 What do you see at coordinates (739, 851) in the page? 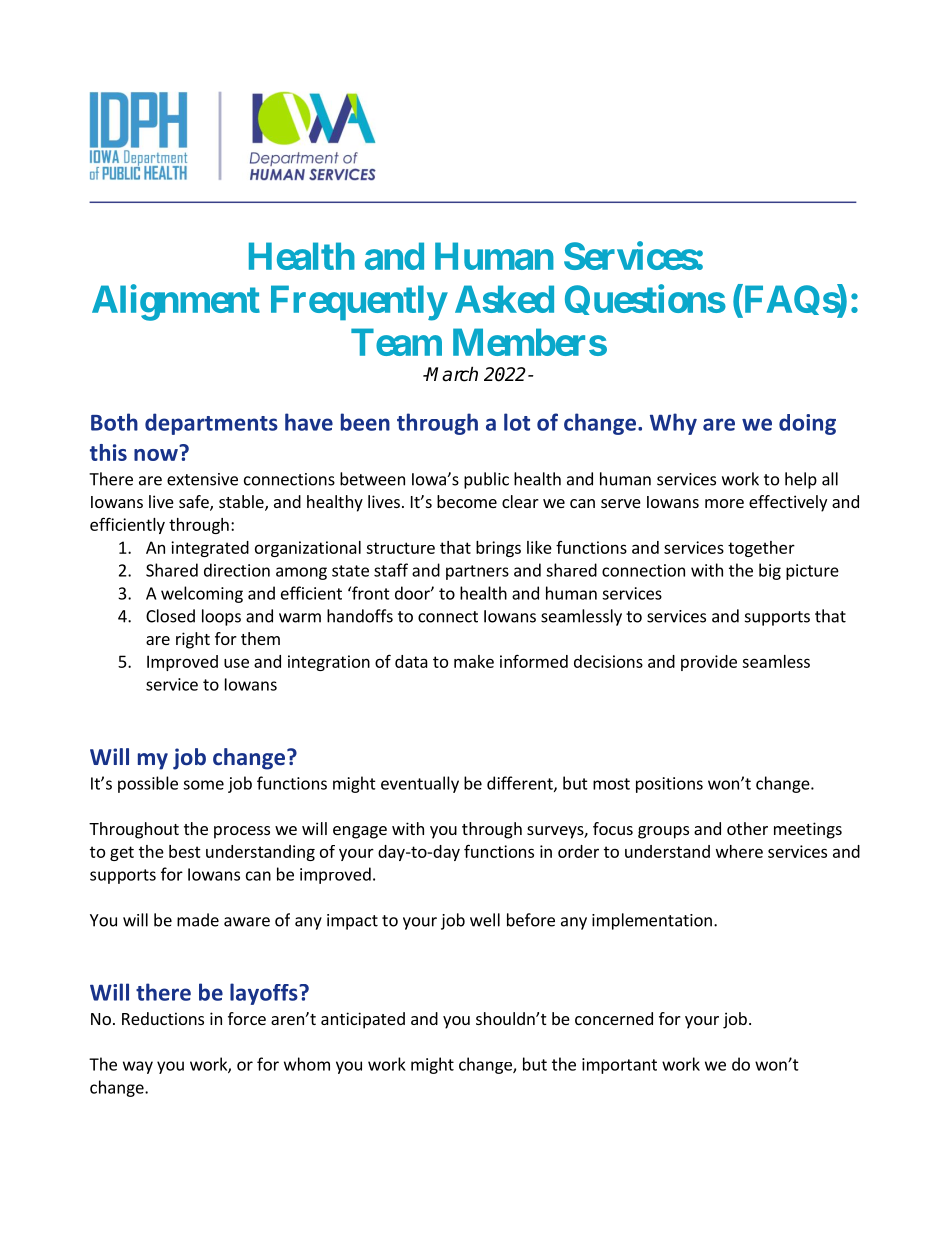
I see `where` at bounding box center [739, 851].
